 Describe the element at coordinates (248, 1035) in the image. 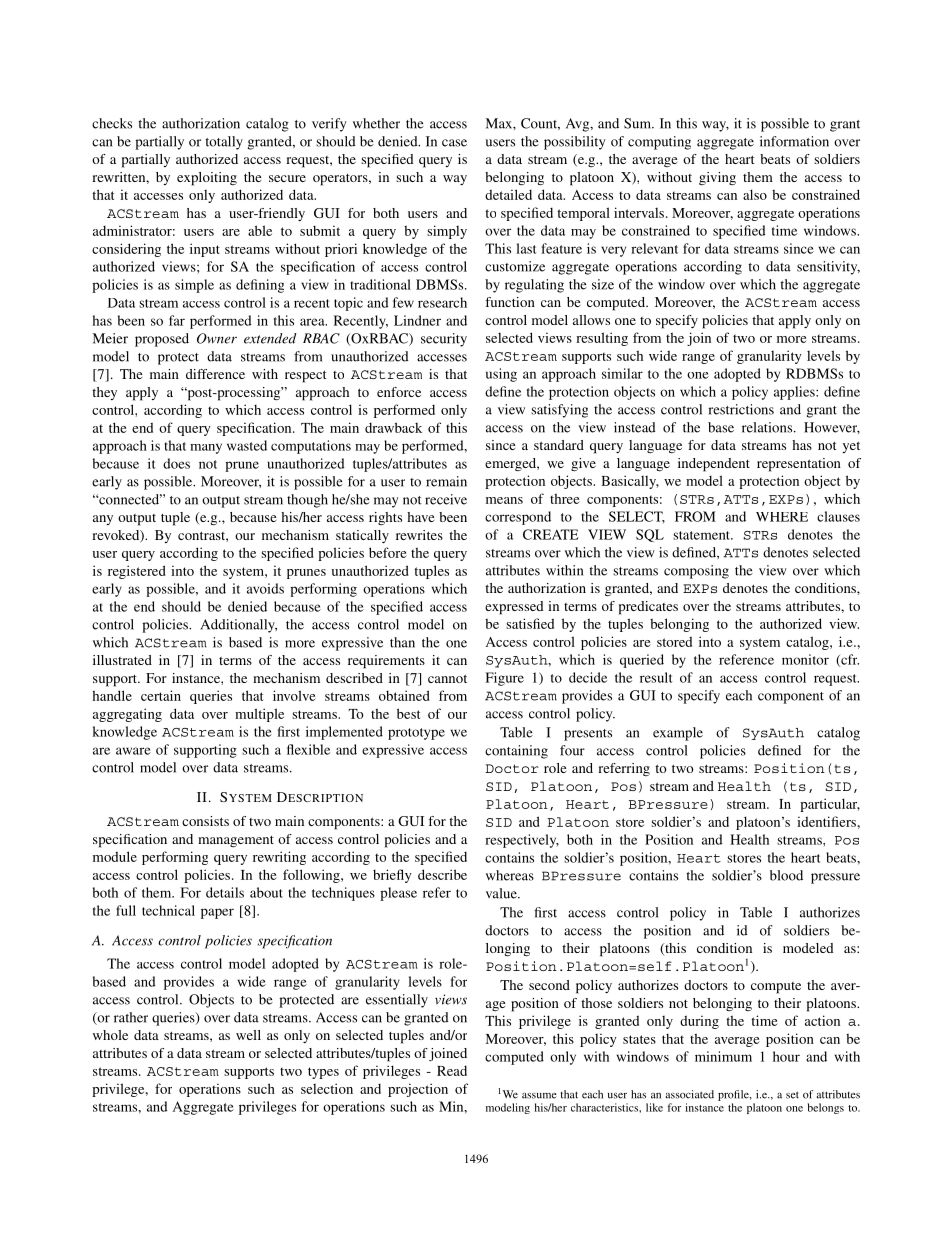

I see `well` at that location.
